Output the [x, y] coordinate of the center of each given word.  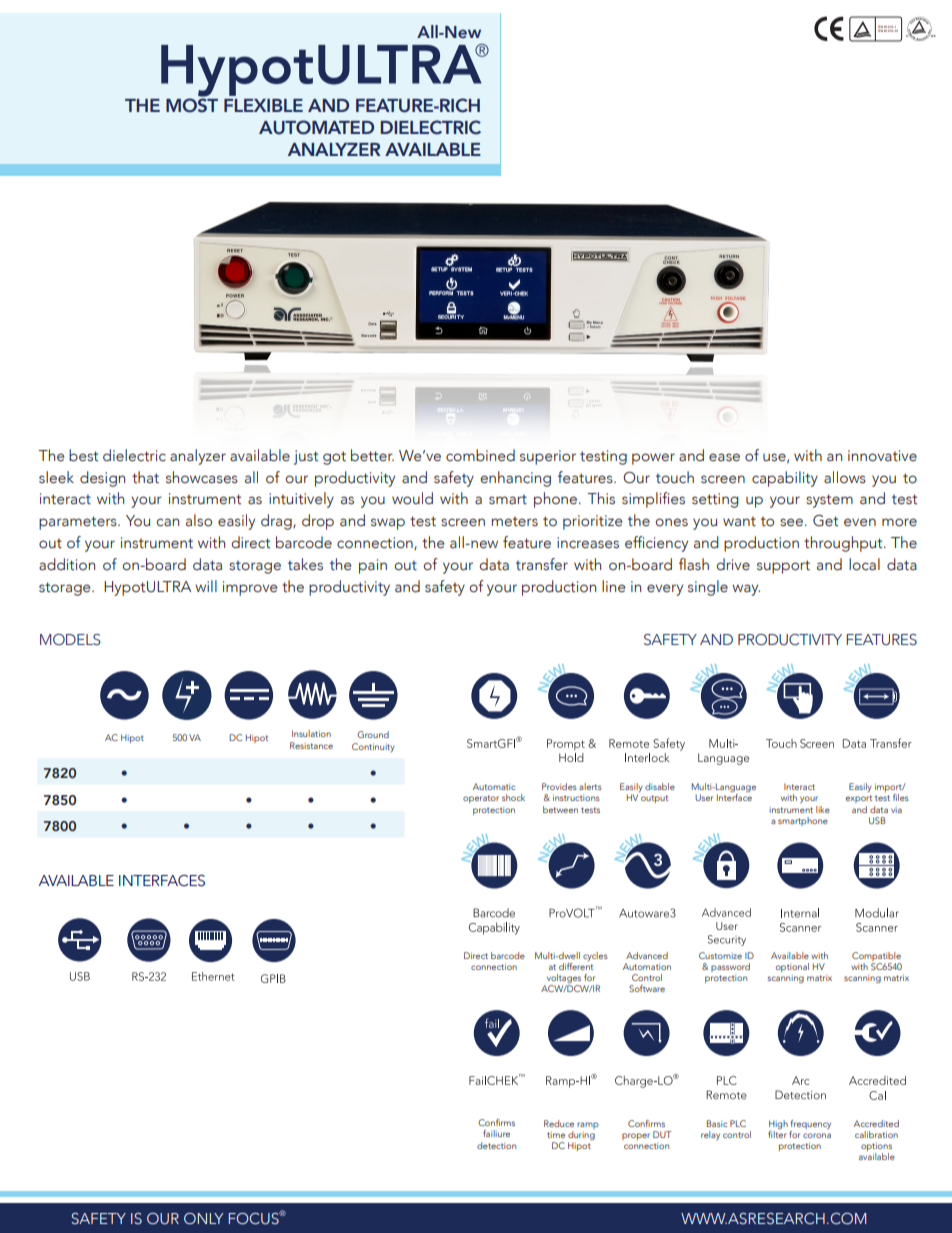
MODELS [70, 640]
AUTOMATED [316, 127]
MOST [192, 104]
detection [496, 1145]
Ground [373, 734]
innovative [882, 456]
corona [817, 1135]
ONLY [203, 1218]
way [746, 590]
